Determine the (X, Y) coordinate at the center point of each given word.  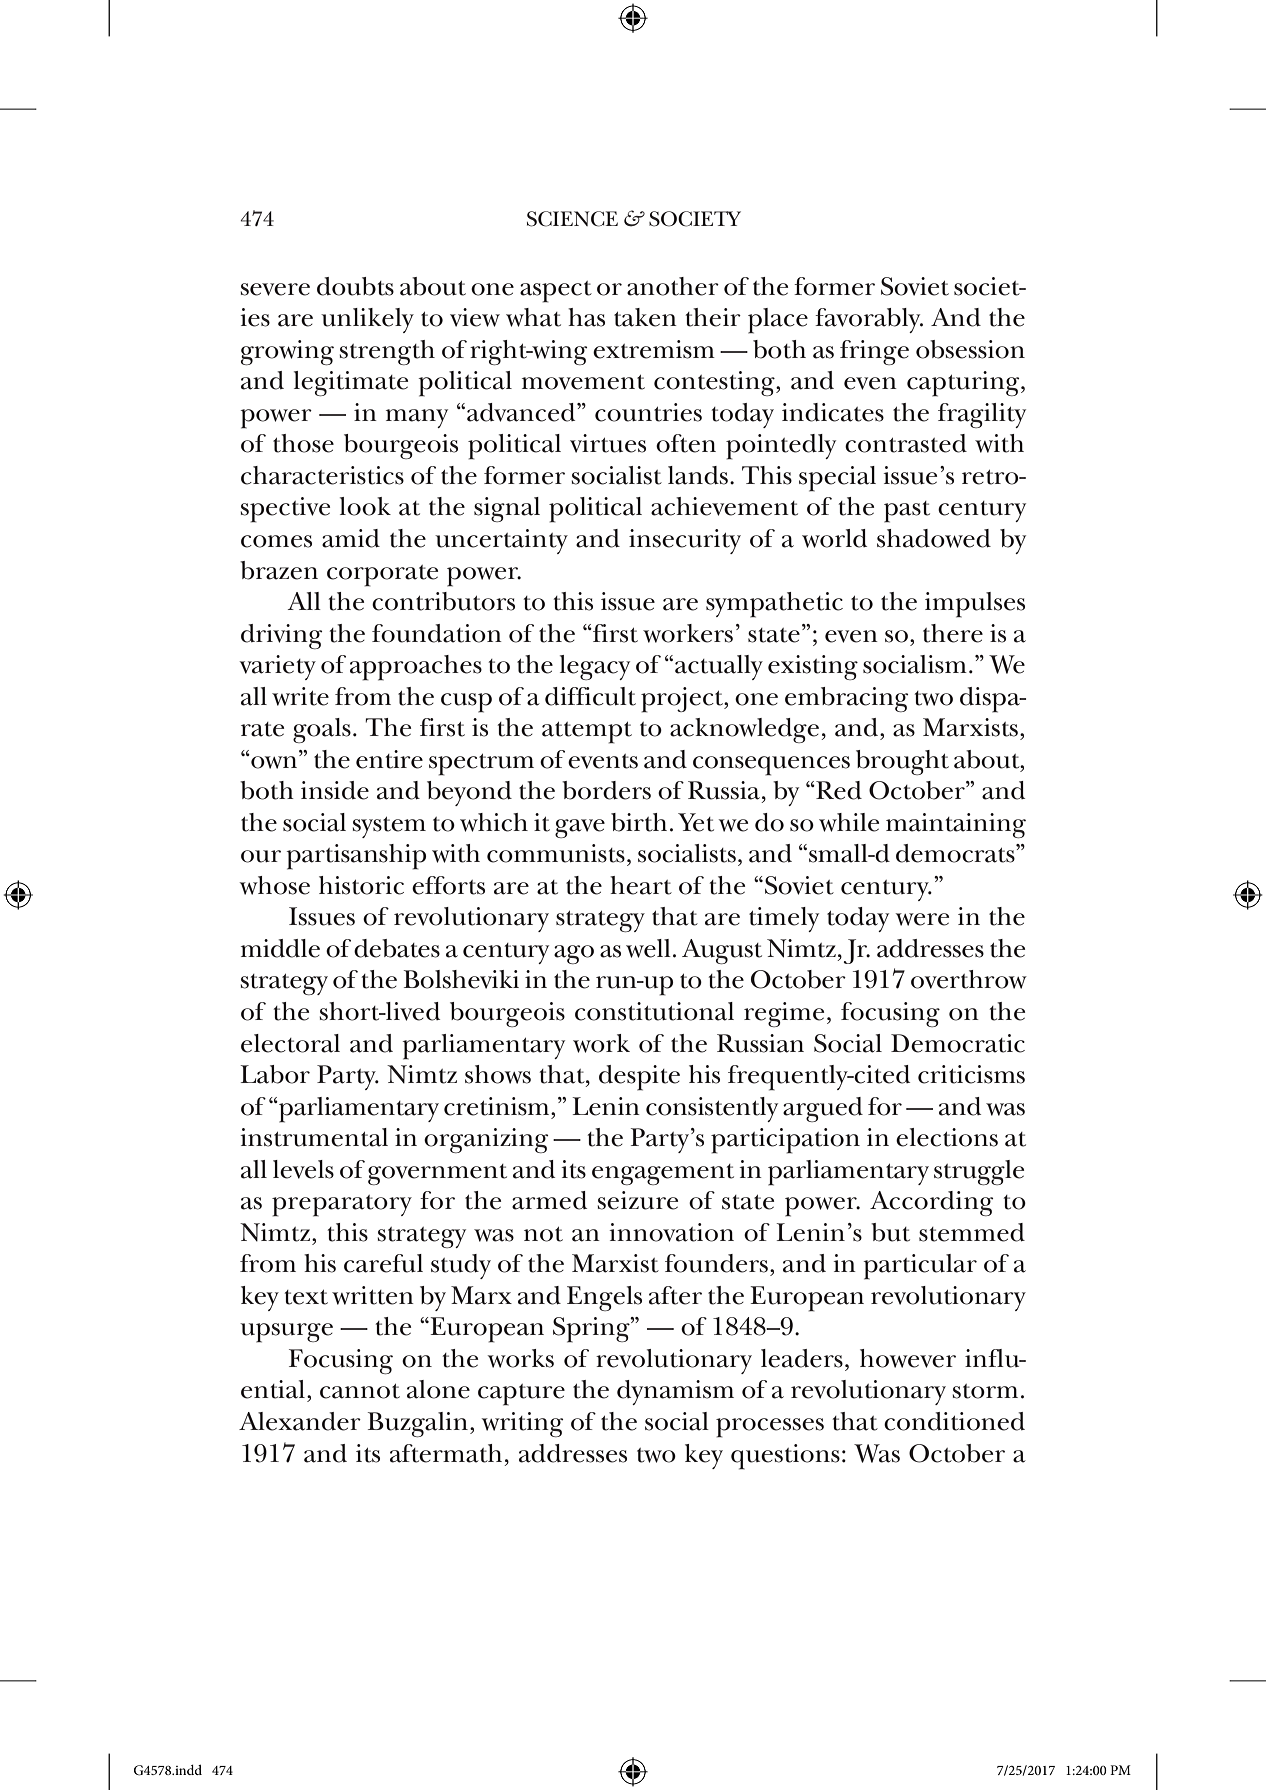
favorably (869, 320)
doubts (355, 286)
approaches (416, 668)
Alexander (300, 1421)
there (953, 633)
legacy (595, 667)
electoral (290, 1043)
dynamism (675, 1392)
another (673, 286)
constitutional (654, 1011)
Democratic (958, 1043)
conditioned (954, 1421)
